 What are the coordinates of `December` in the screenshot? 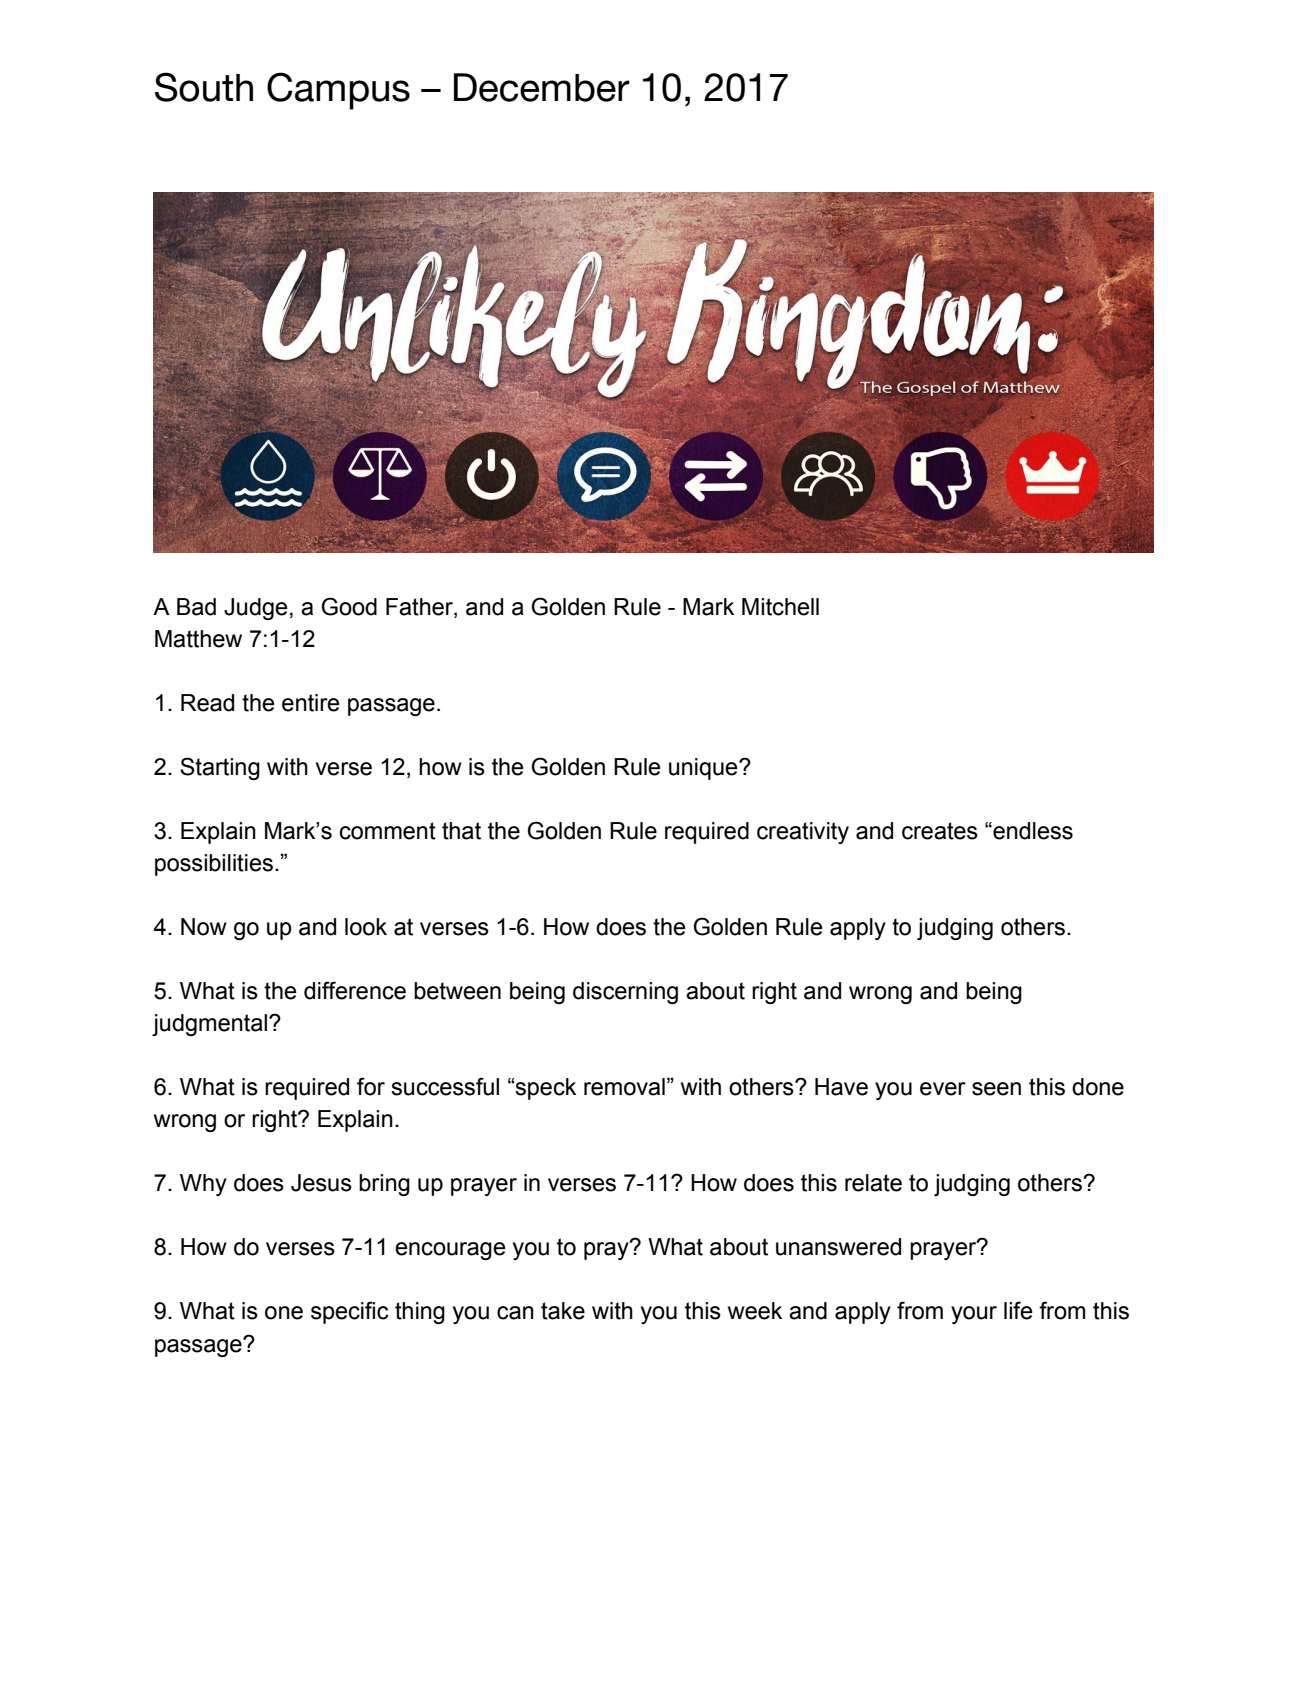 It's located at (542, 87).
